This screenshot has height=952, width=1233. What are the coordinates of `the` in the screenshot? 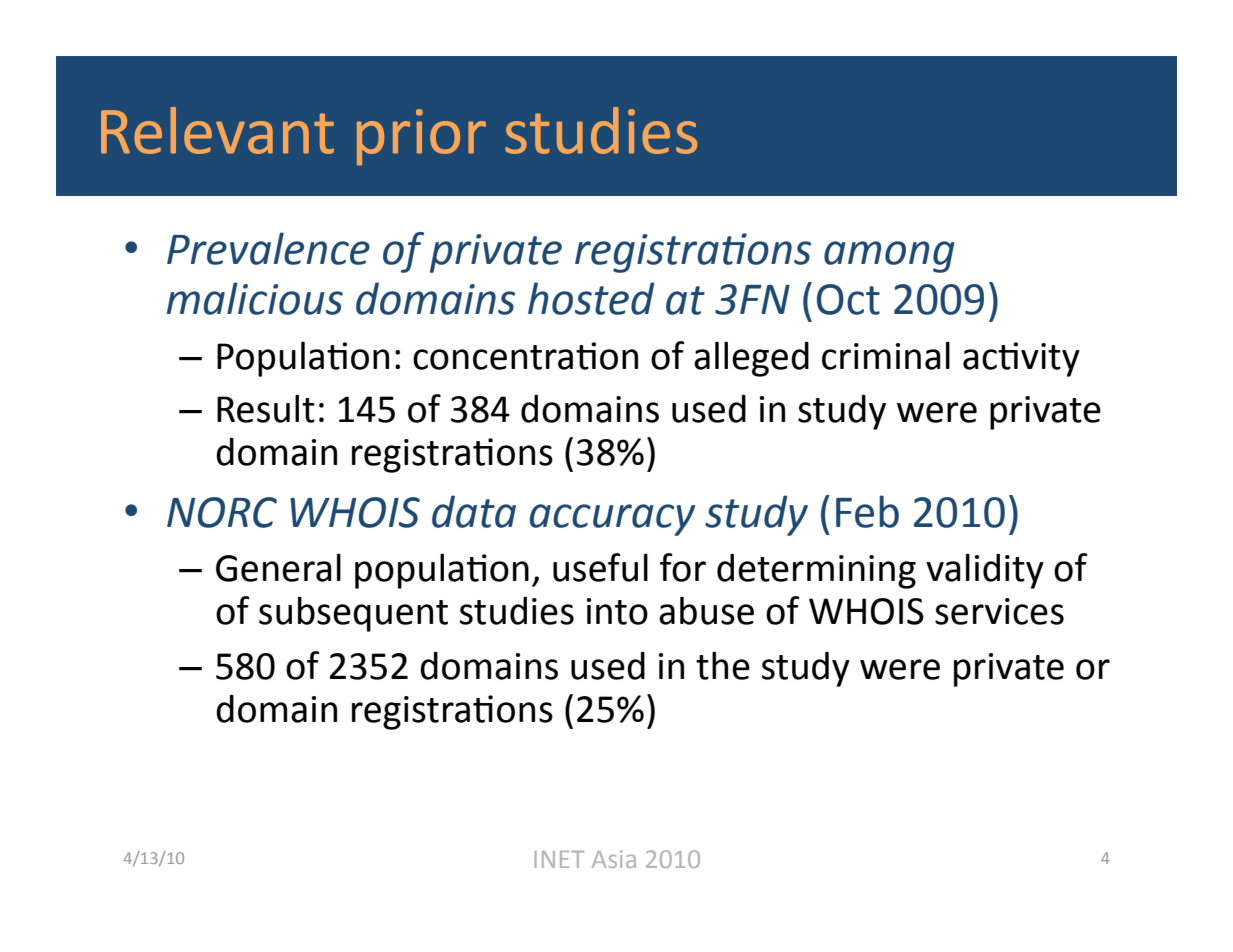 It's located at (723, 666).
